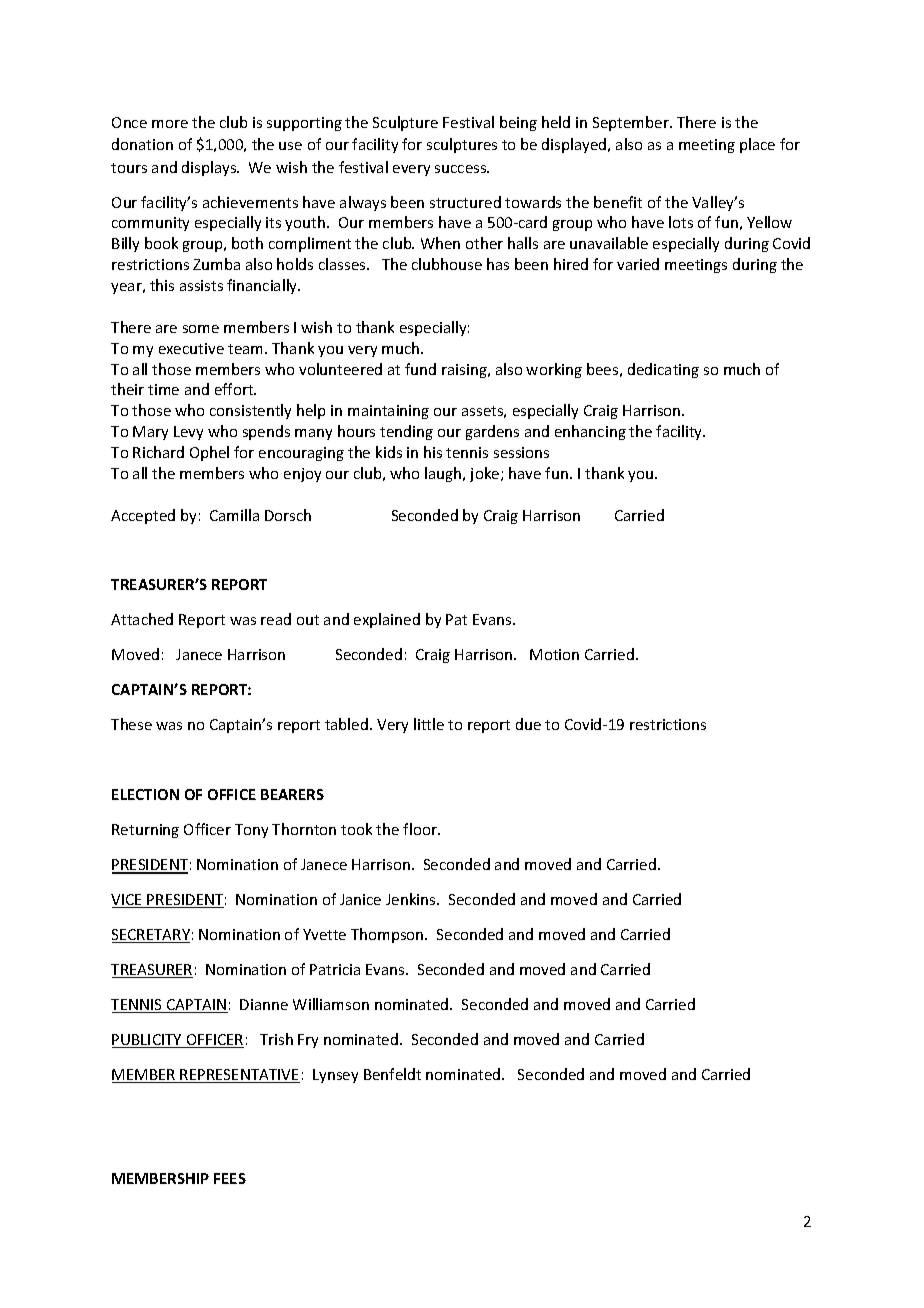  I want to click on Jenkins, so click(412, 899).
